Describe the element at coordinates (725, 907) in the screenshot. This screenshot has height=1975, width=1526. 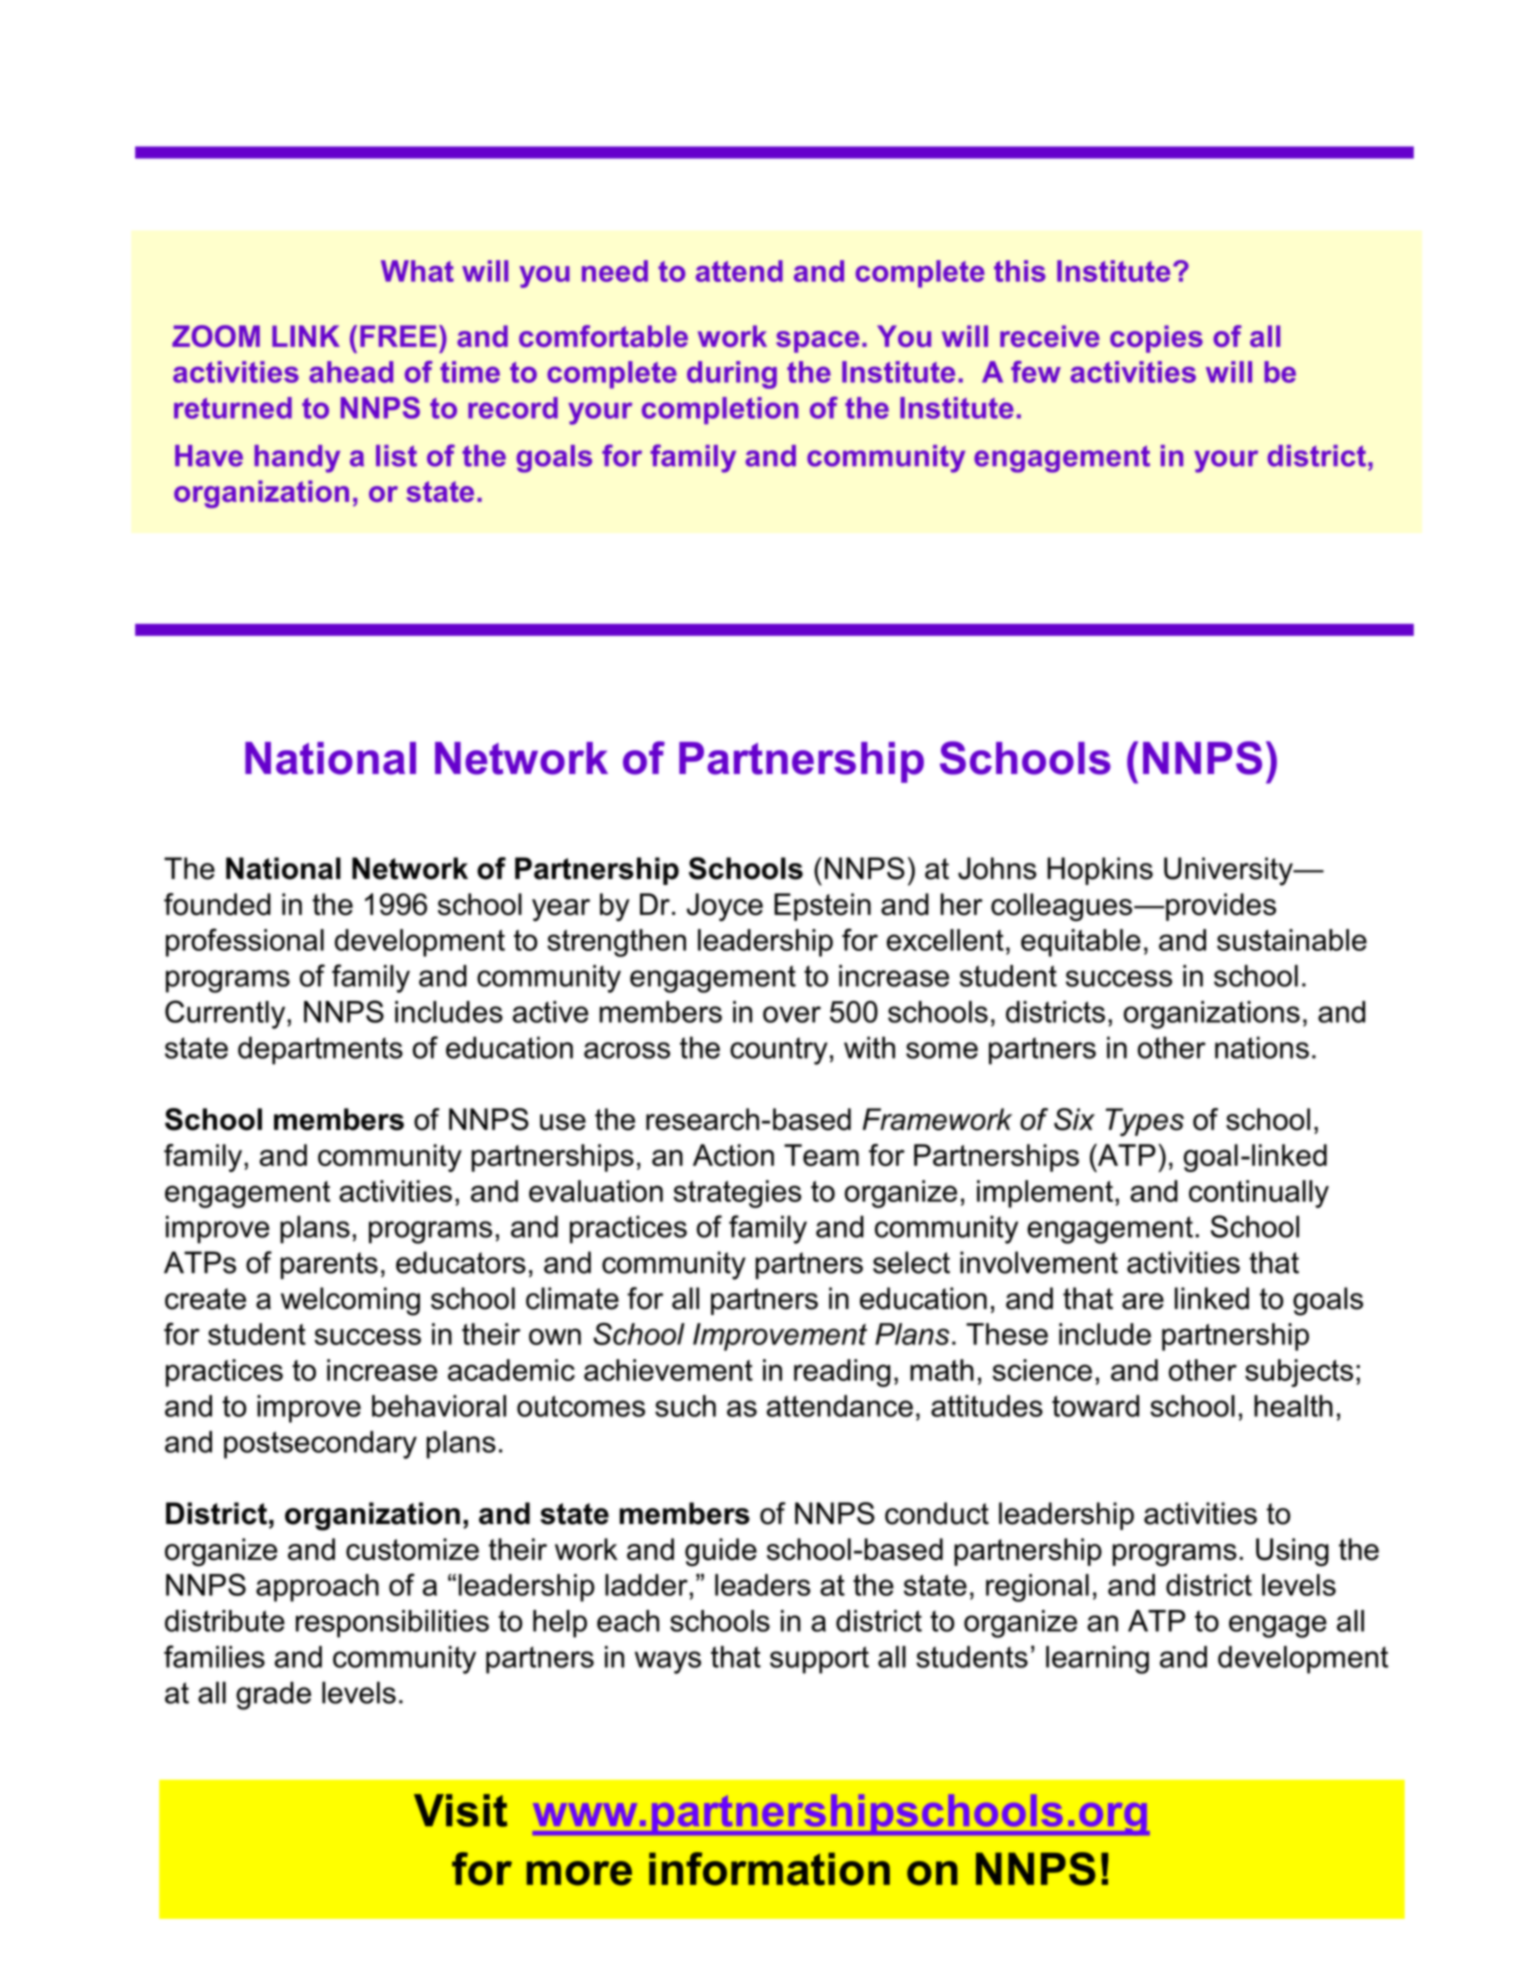
I see `Joyce` at that location.
